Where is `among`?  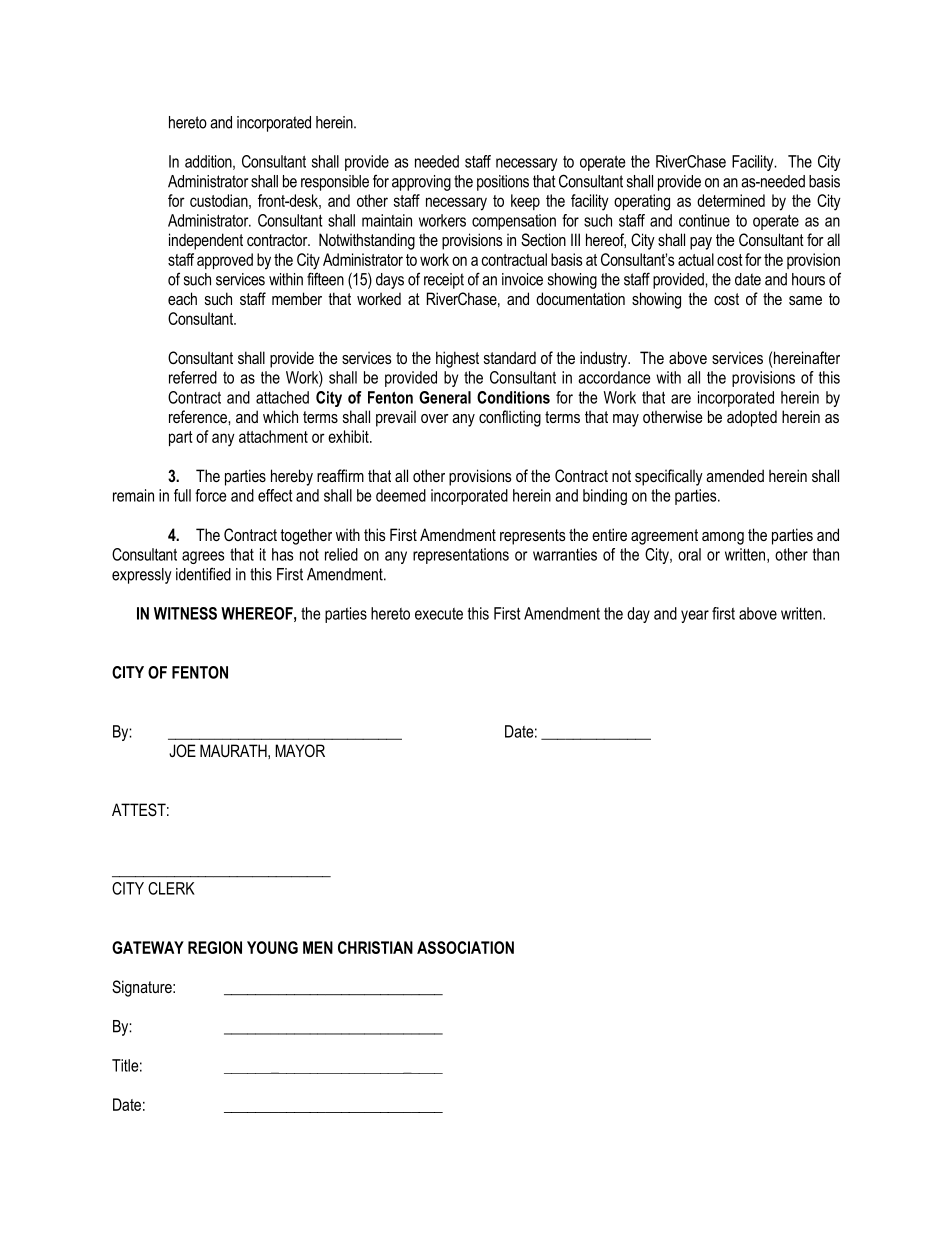
among is located at coordinates (723, 538).
